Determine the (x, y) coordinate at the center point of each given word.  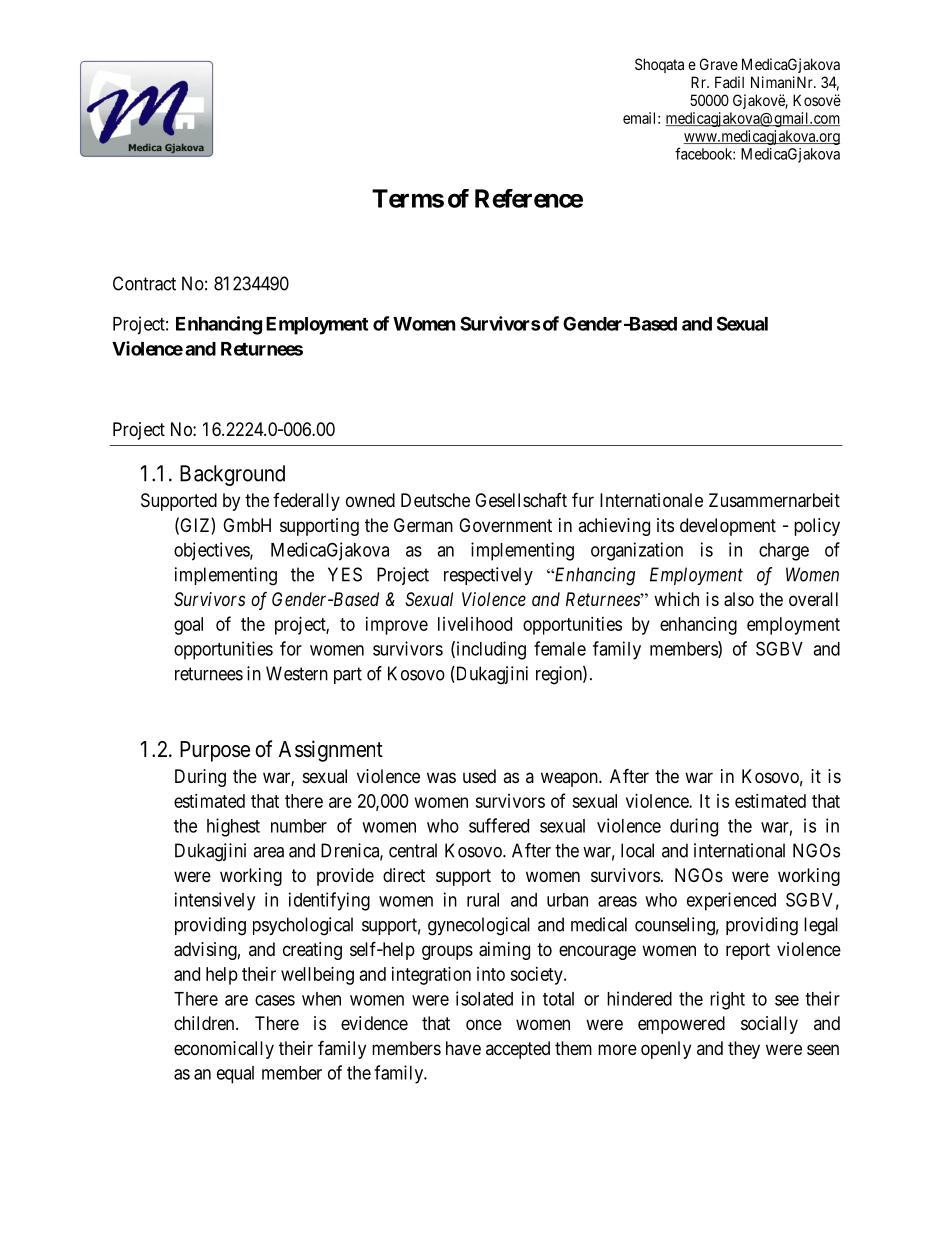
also (739, 599)
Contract (144, 283)
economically (224, 1050)
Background (232, 475)
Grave (719, 64)
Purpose (215, 751)
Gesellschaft (521, 500)
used (479, 776)
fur (583, 499)
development (728, 527)
